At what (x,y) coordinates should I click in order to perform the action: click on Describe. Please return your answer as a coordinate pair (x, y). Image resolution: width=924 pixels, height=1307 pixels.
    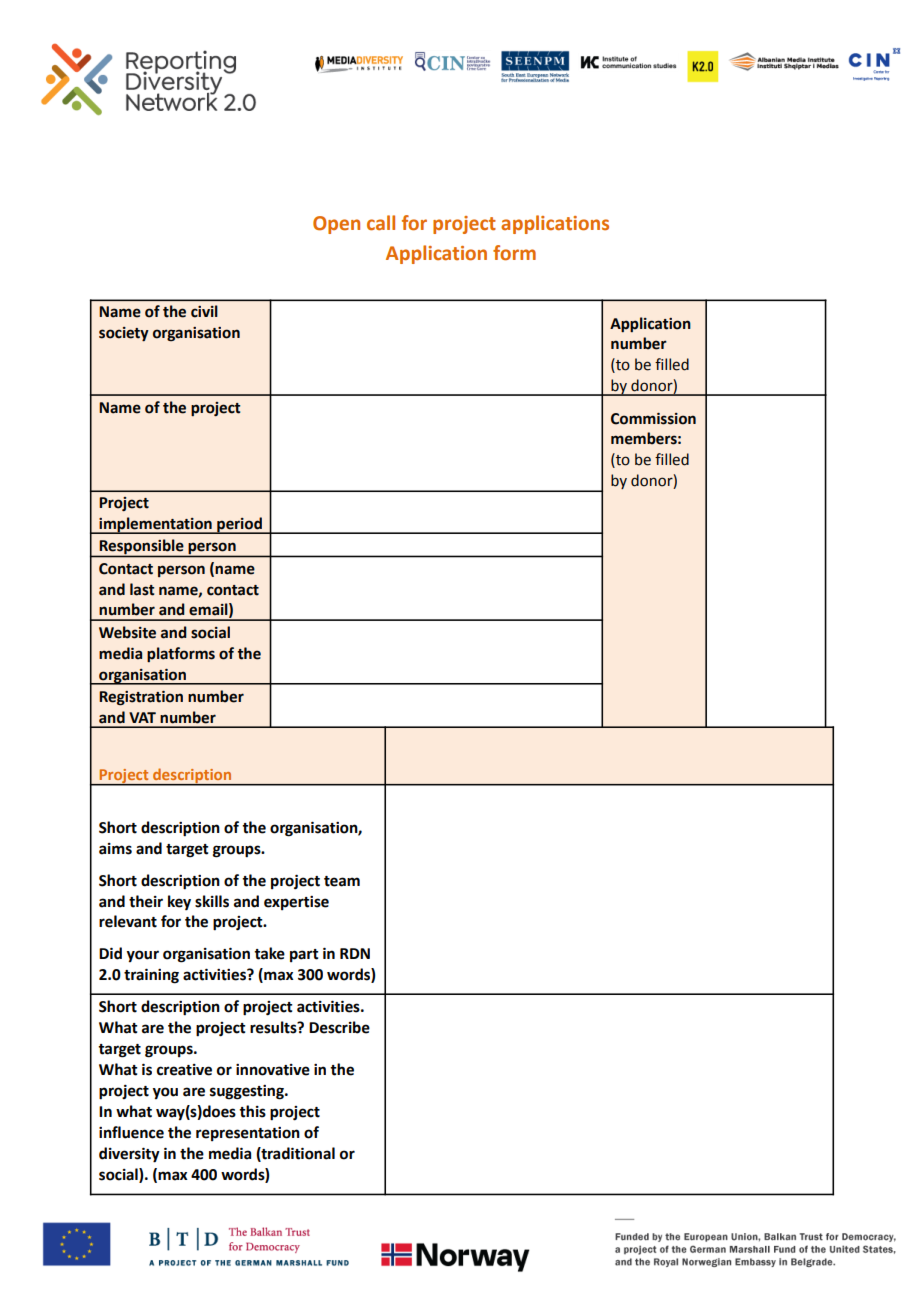
    Looking at the image, I should click on (339, 1027).
